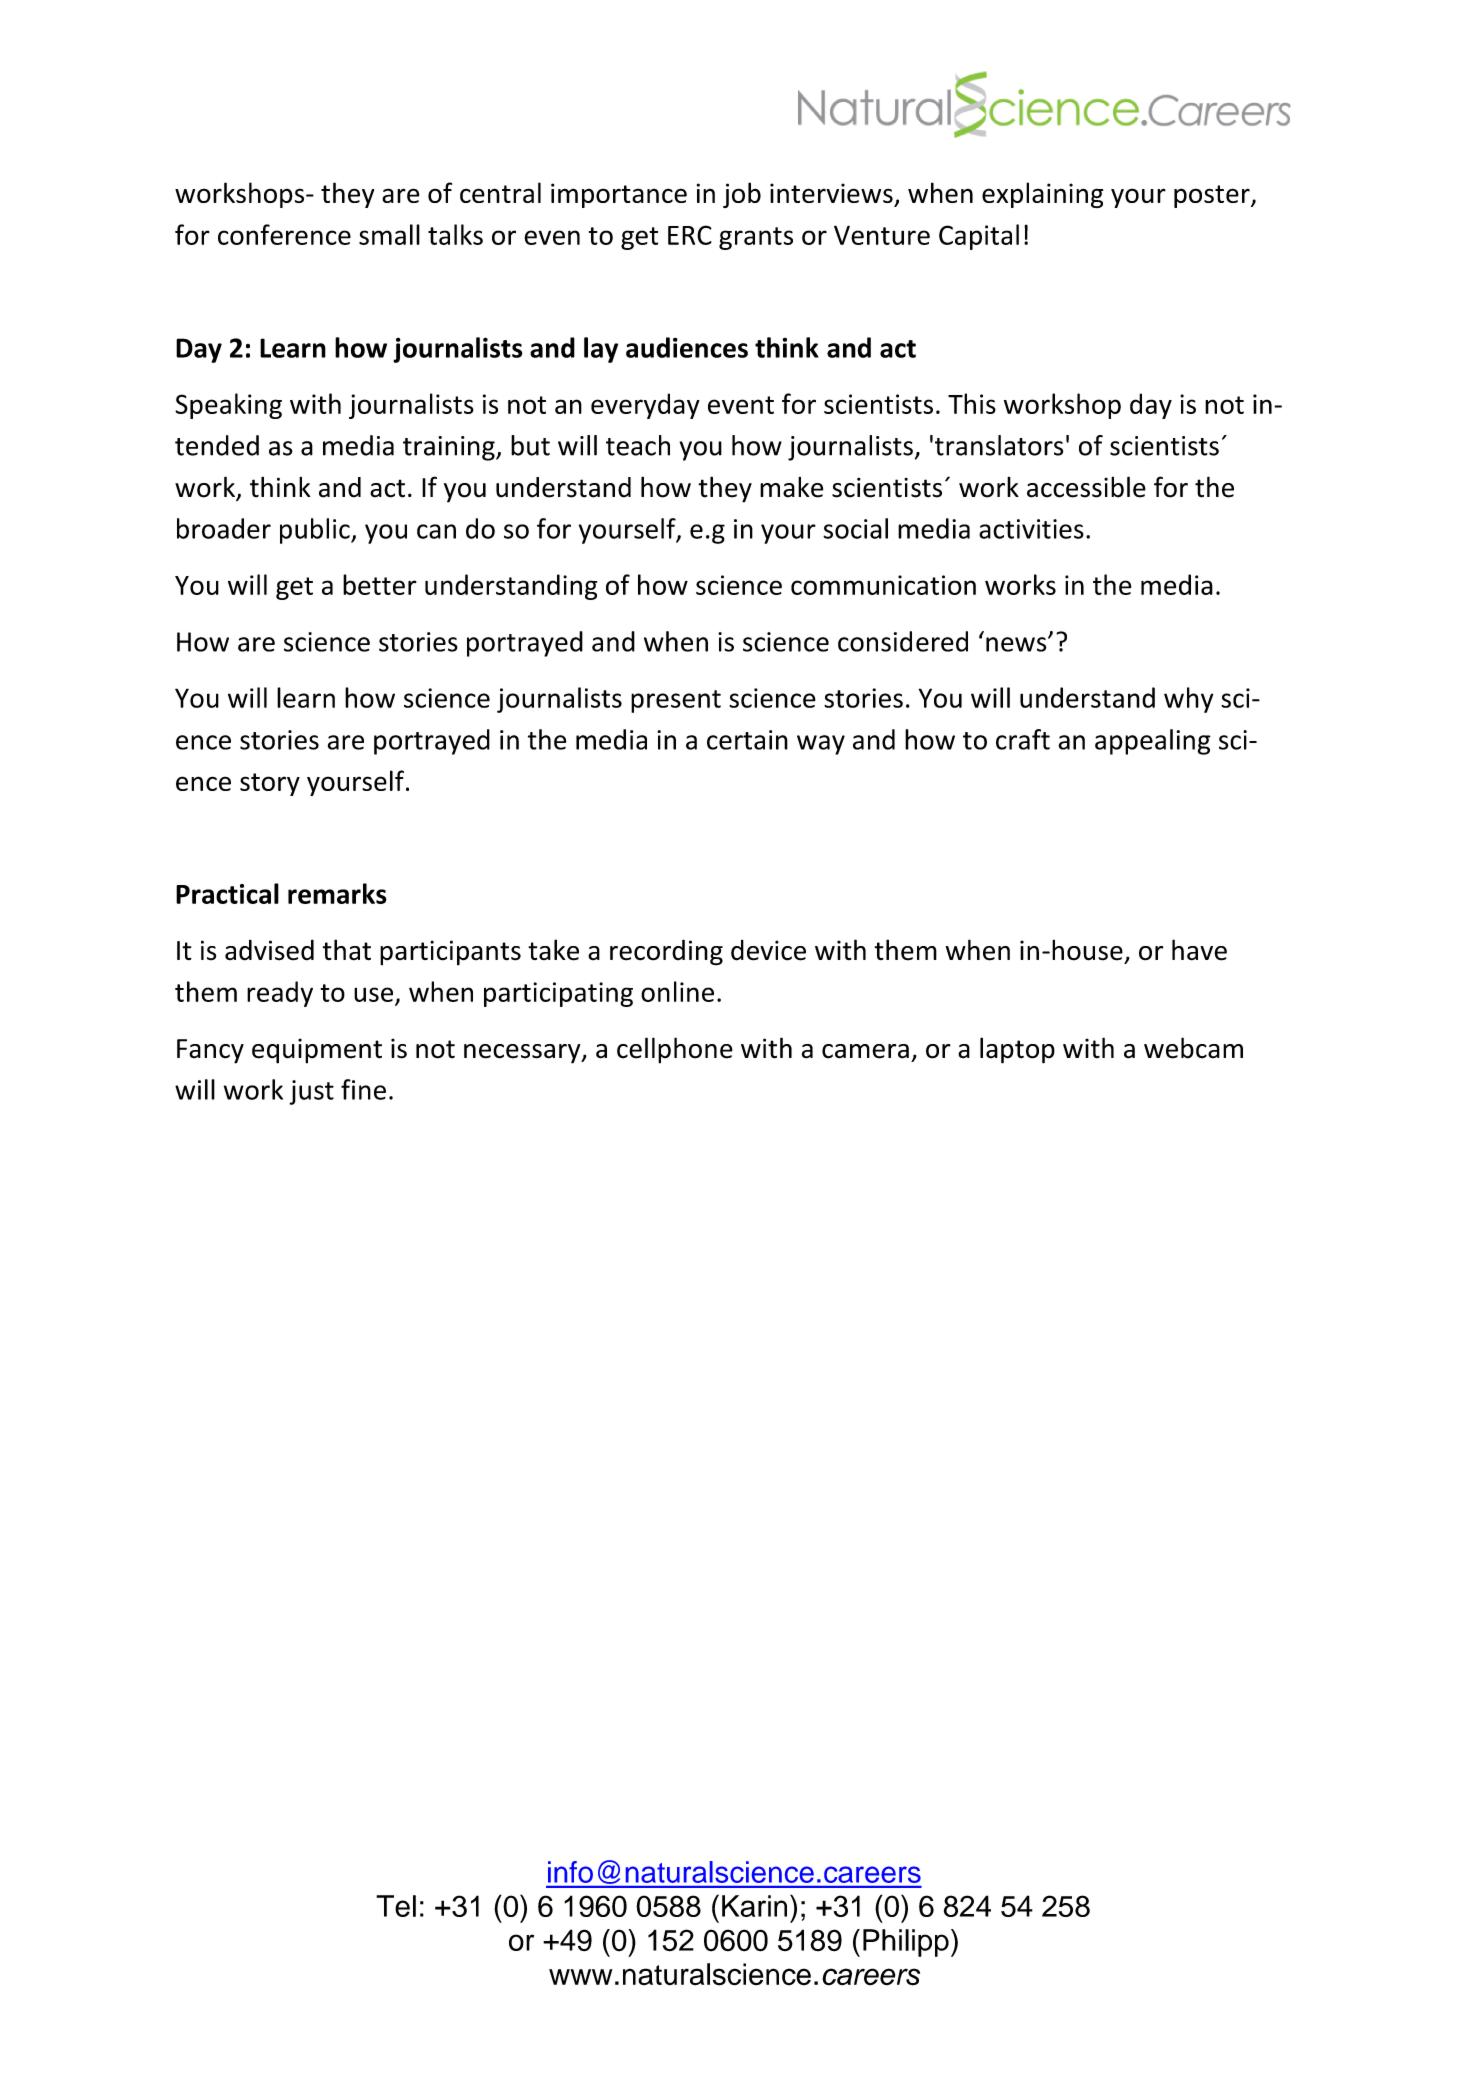 This document has height=2078, width=1468. Describe the element at coordinates (396, 1906) in the document. I see `Tel` at that location.
